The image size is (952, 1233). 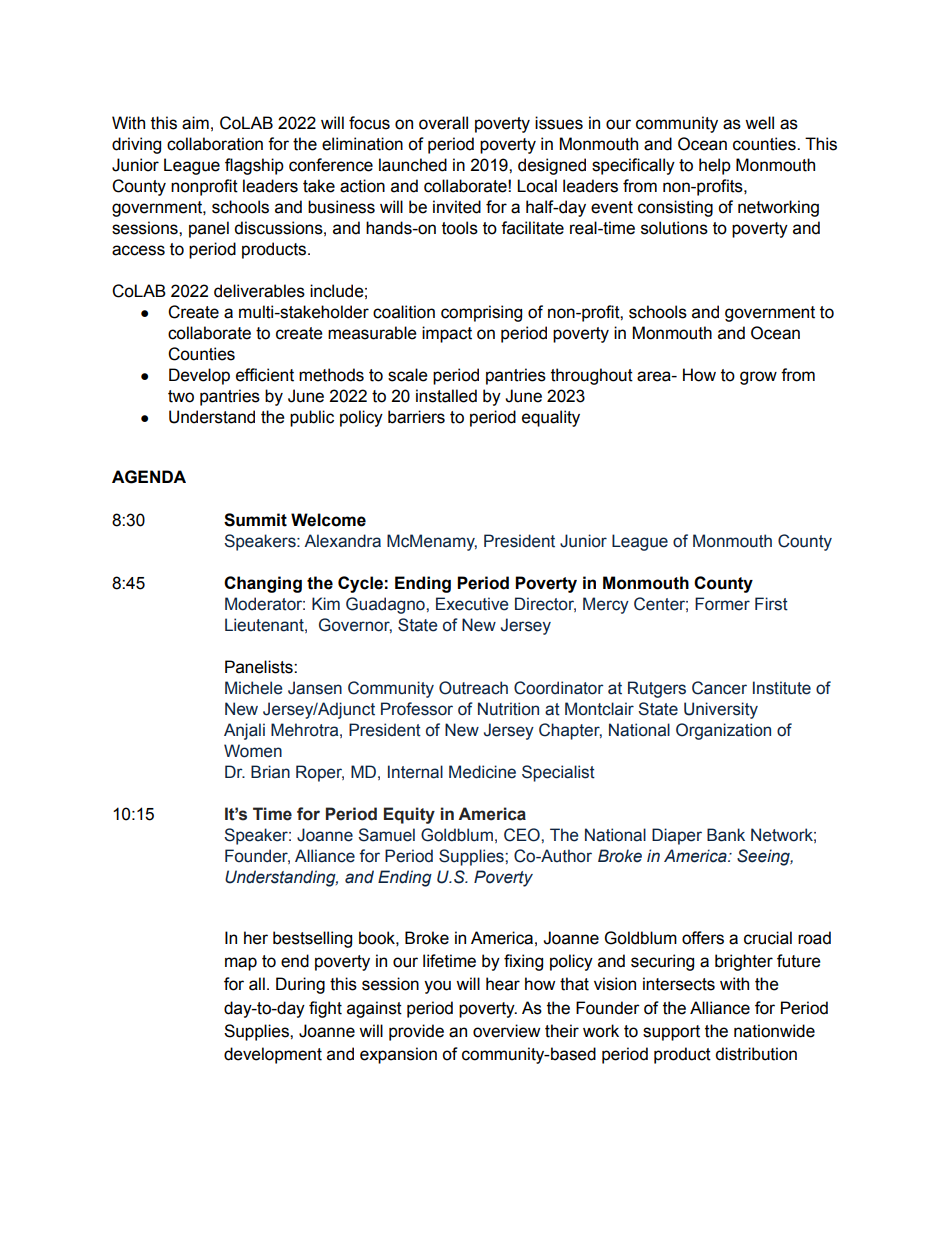 I want to click on barriers, so click(x=416, y=417).
